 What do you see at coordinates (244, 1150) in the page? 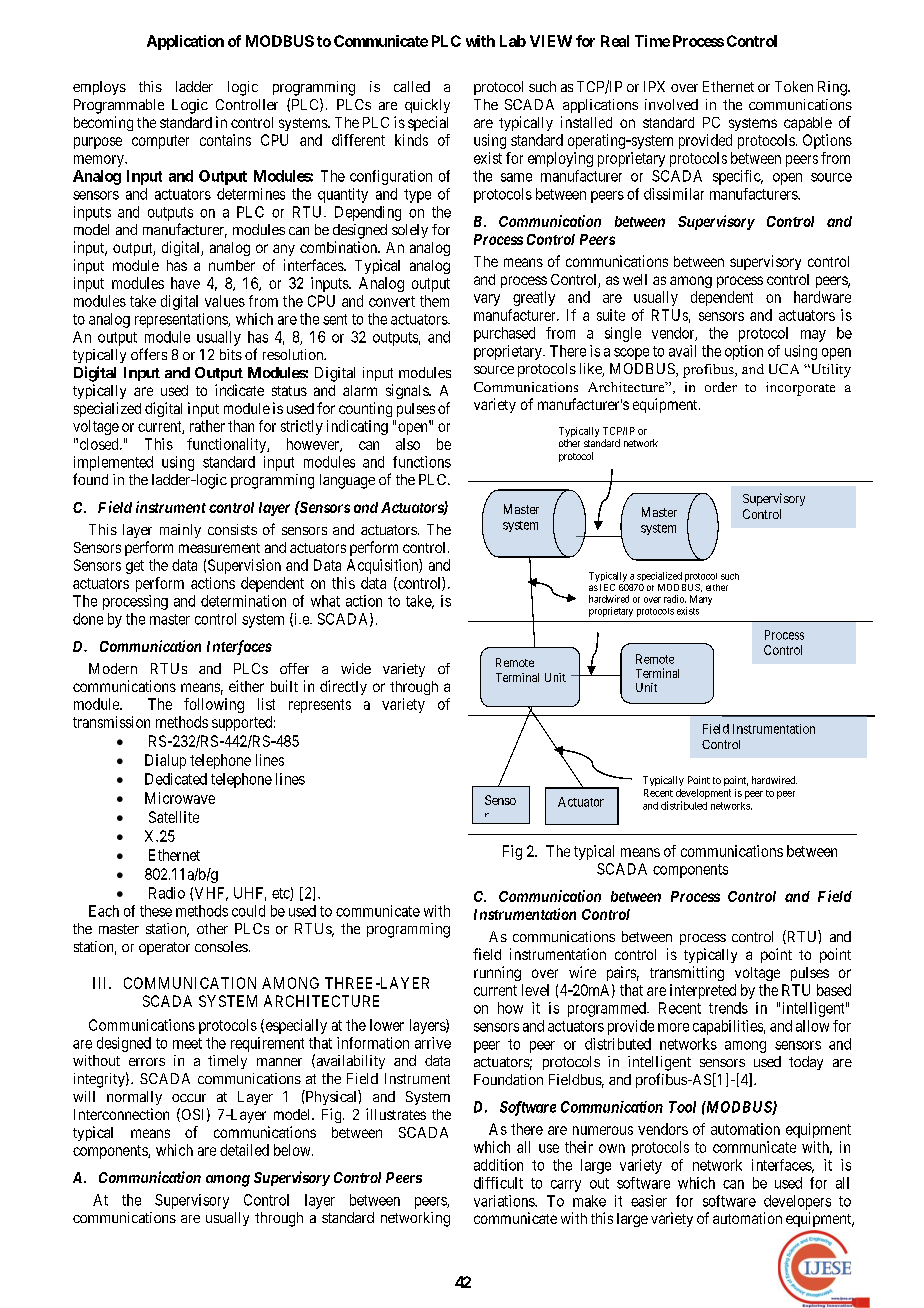
I see `detailed` at bounding box center [244, 1150].
